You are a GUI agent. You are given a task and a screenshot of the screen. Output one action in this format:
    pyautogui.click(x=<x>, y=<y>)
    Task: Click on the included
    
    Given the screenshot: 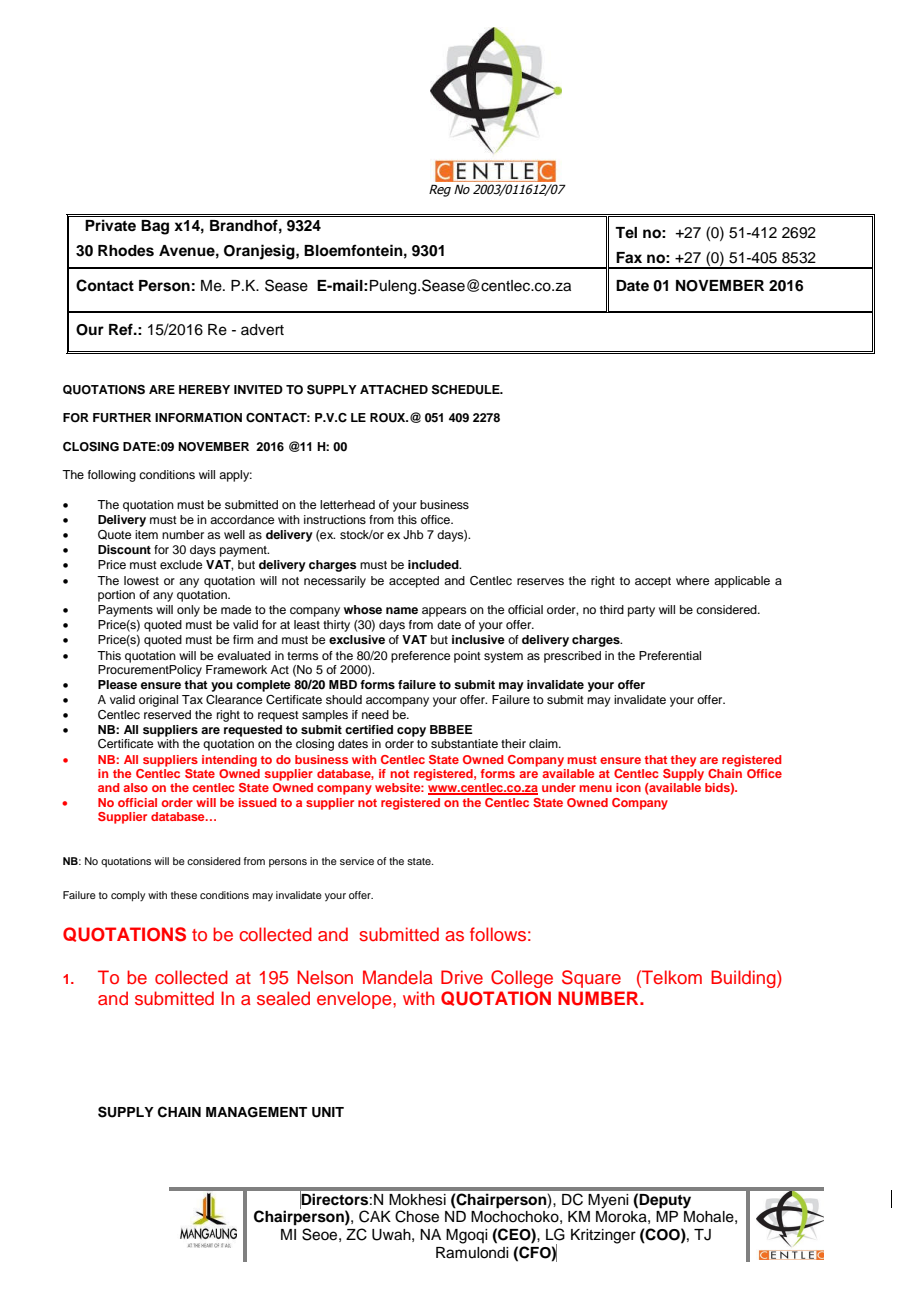 What is the action you would take?
    pyautogui.click(x=434, y=564)
